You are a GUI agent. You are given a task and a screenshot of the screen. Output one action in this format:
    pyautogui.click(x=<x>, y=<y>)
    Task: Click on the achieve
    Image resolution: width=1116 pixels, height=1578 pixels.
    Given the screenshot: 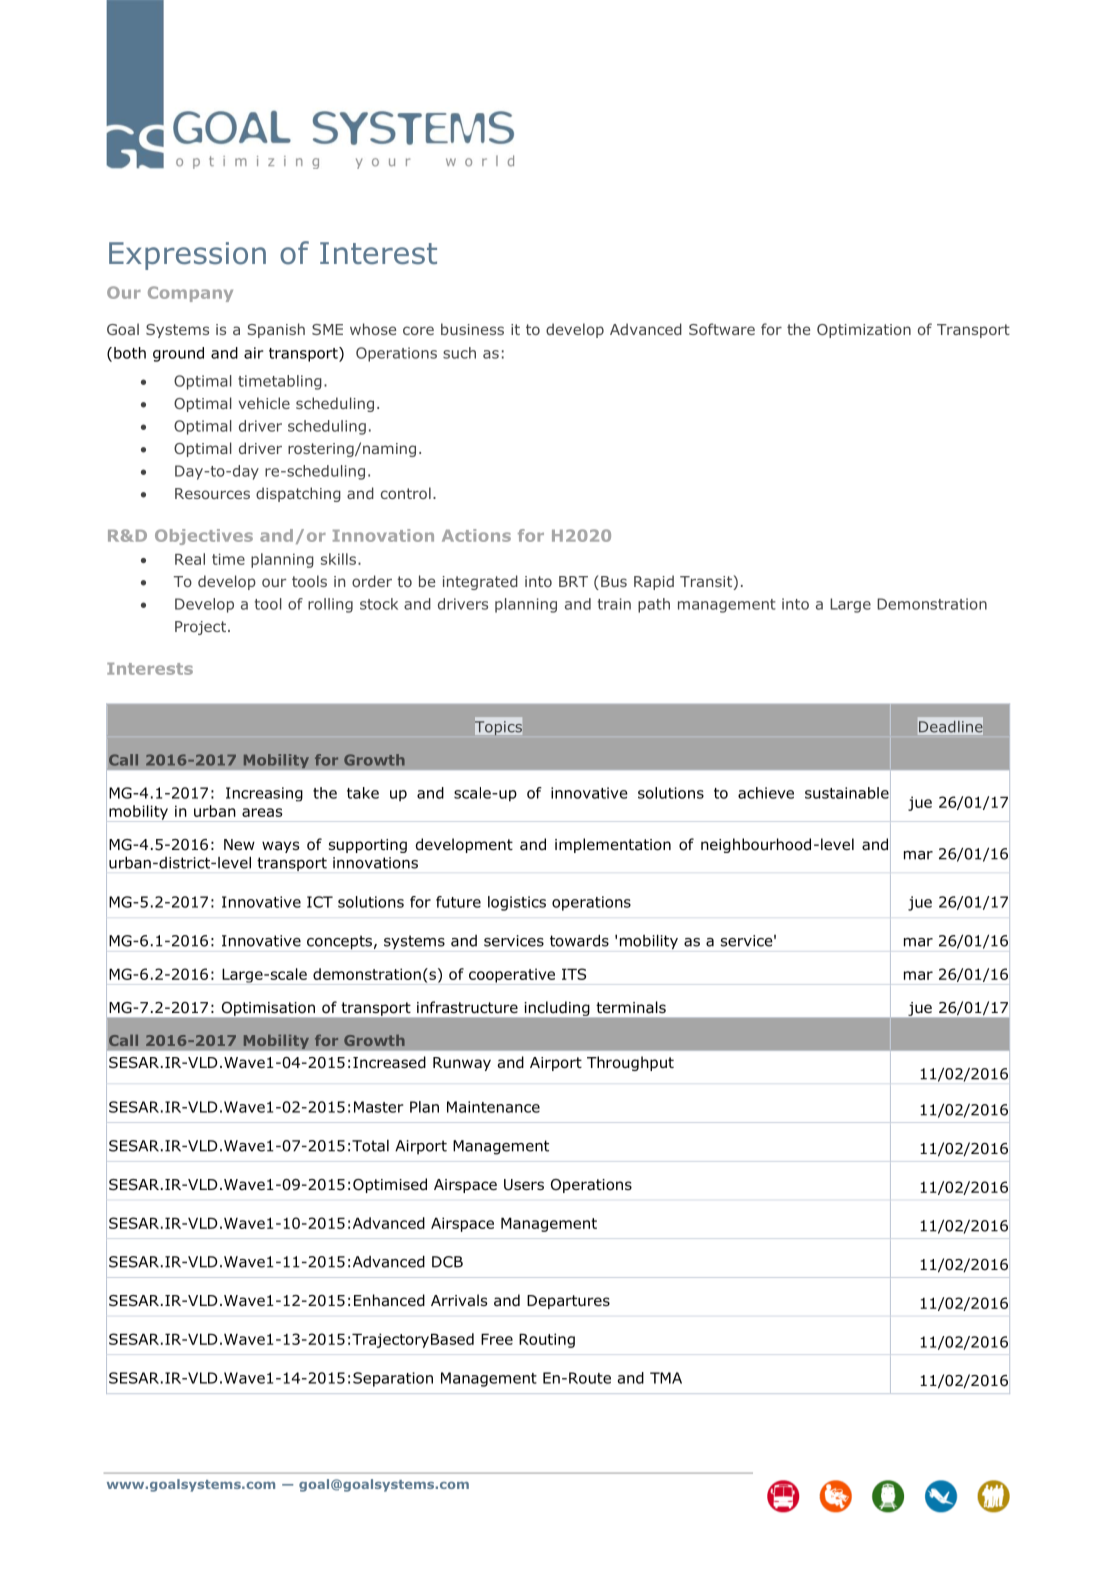 What is the action you would take?
    pyautogui.click(x=766, y=793)
